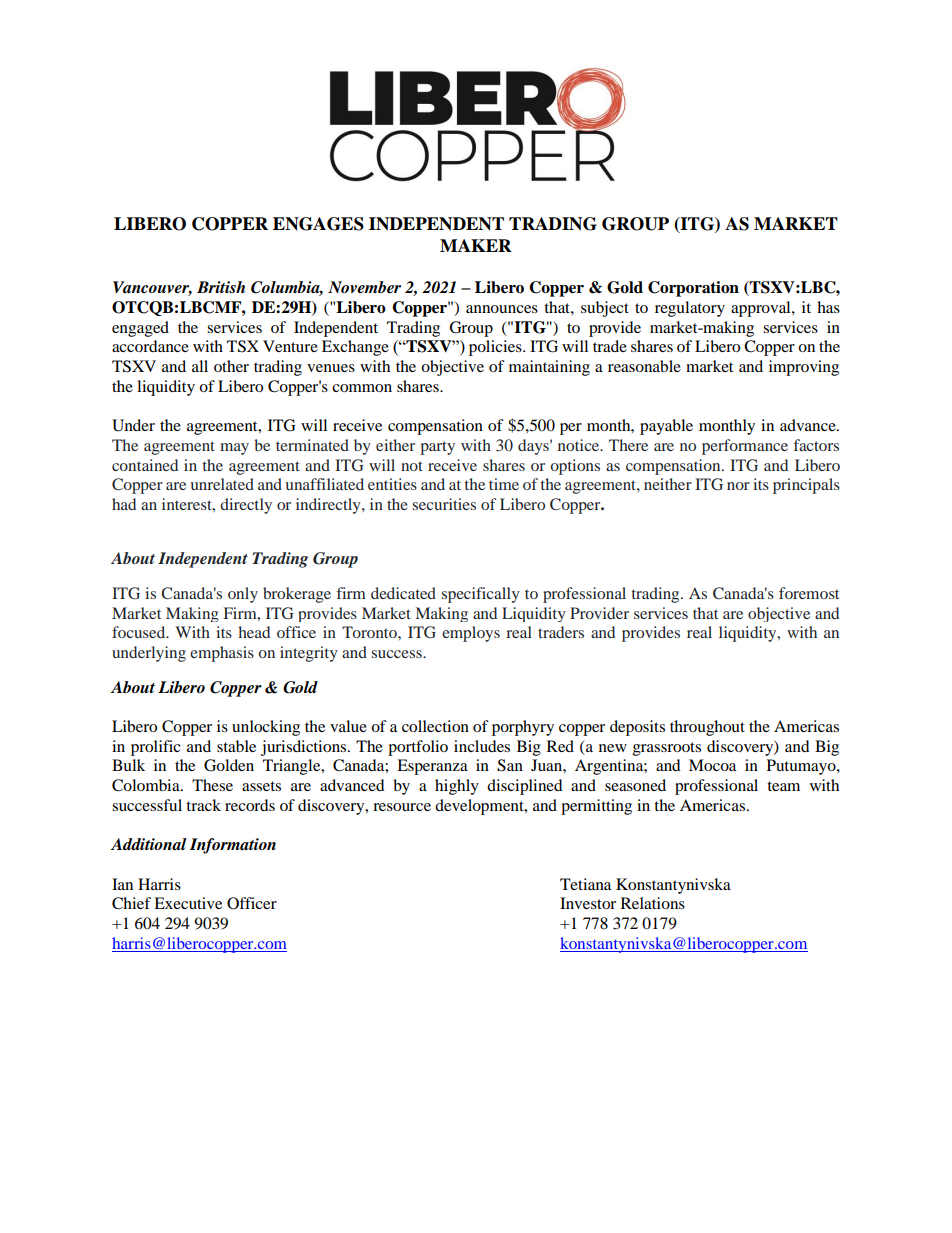 This screenshot has height=1233, width=952. I want to click on party, so click(437, 448).
